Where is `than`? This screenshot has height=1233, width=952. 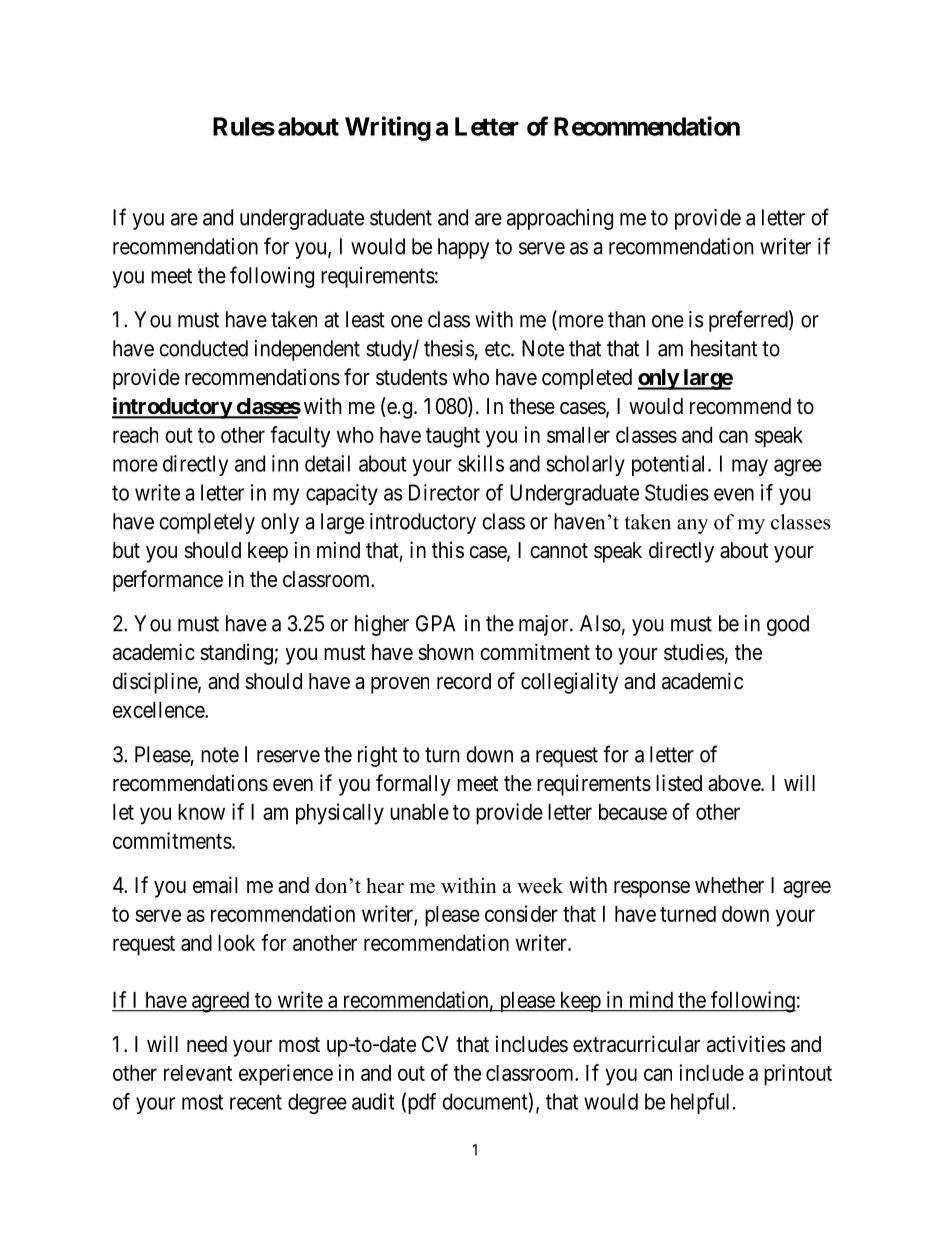
than is located at coordinates (626, 319).
